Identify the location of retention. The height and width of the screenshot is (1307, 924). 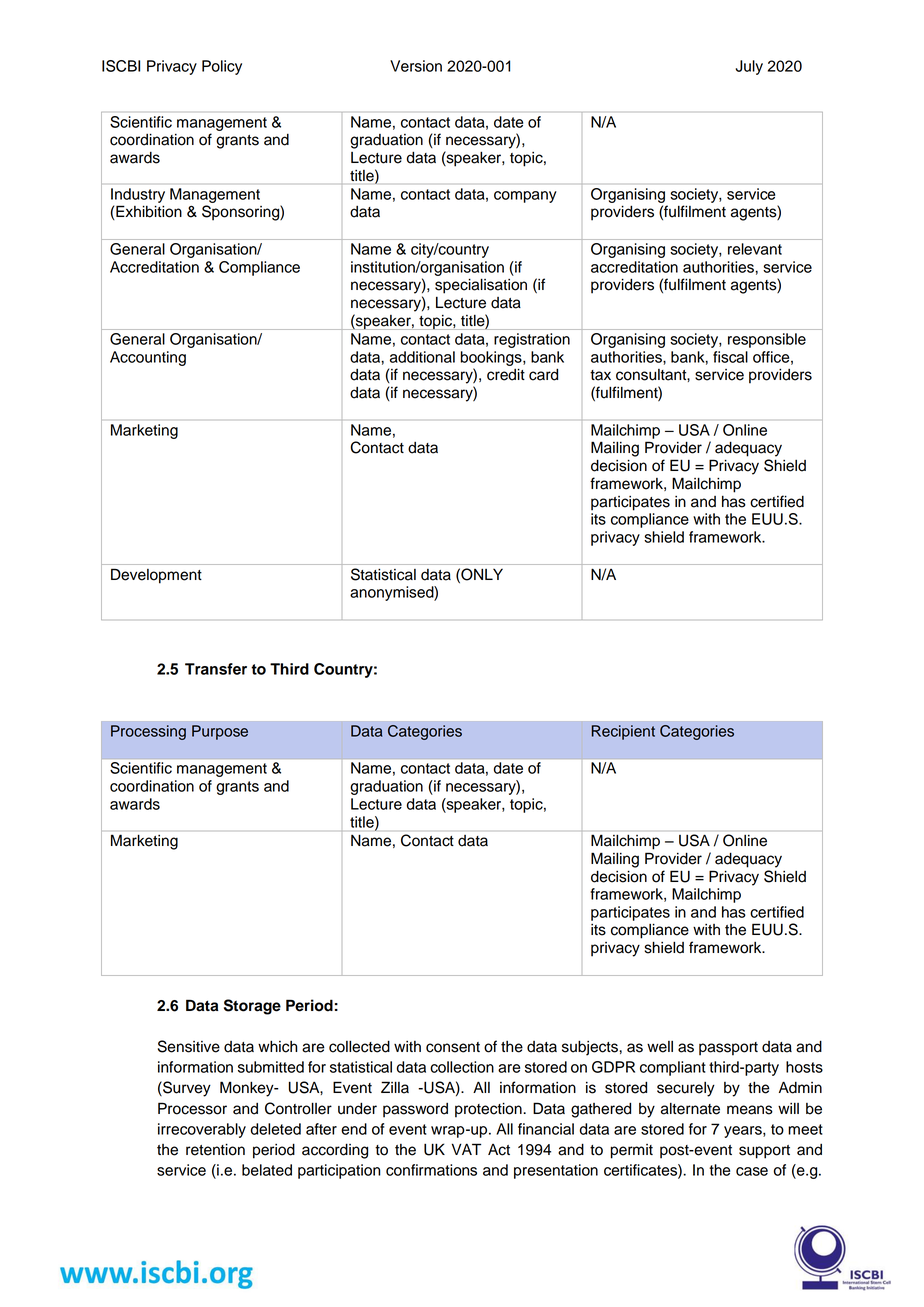
(215, 1150).
